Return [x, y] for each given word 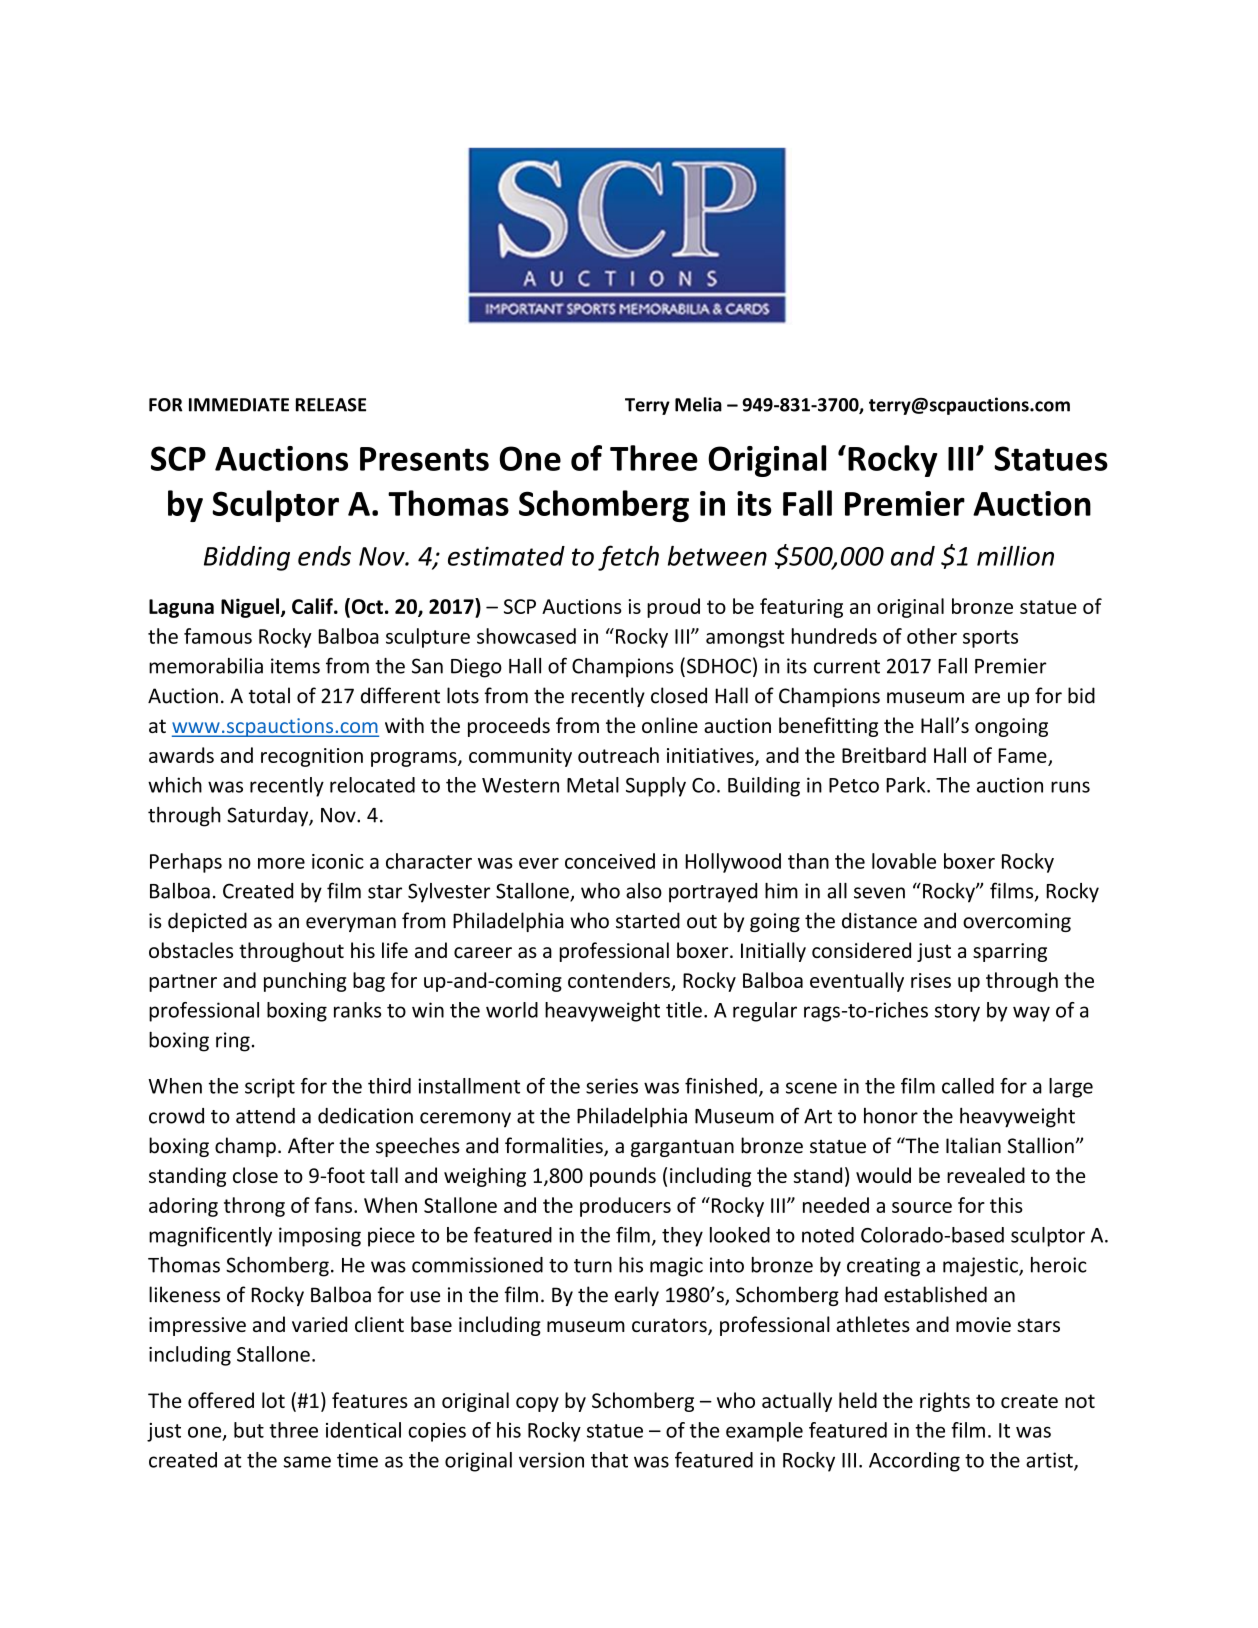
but [249, 1430]
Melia [698, 404]
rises [931, 980]
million [1015, 556]
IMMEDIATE [239, 405]
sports [990, 639]
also [644, 891]
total [269, 695]
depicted [207, 922]
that [609, 1460]
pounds [623, 1177]
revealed [986, 1175]
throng [254, 1207]
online [670, 725]
